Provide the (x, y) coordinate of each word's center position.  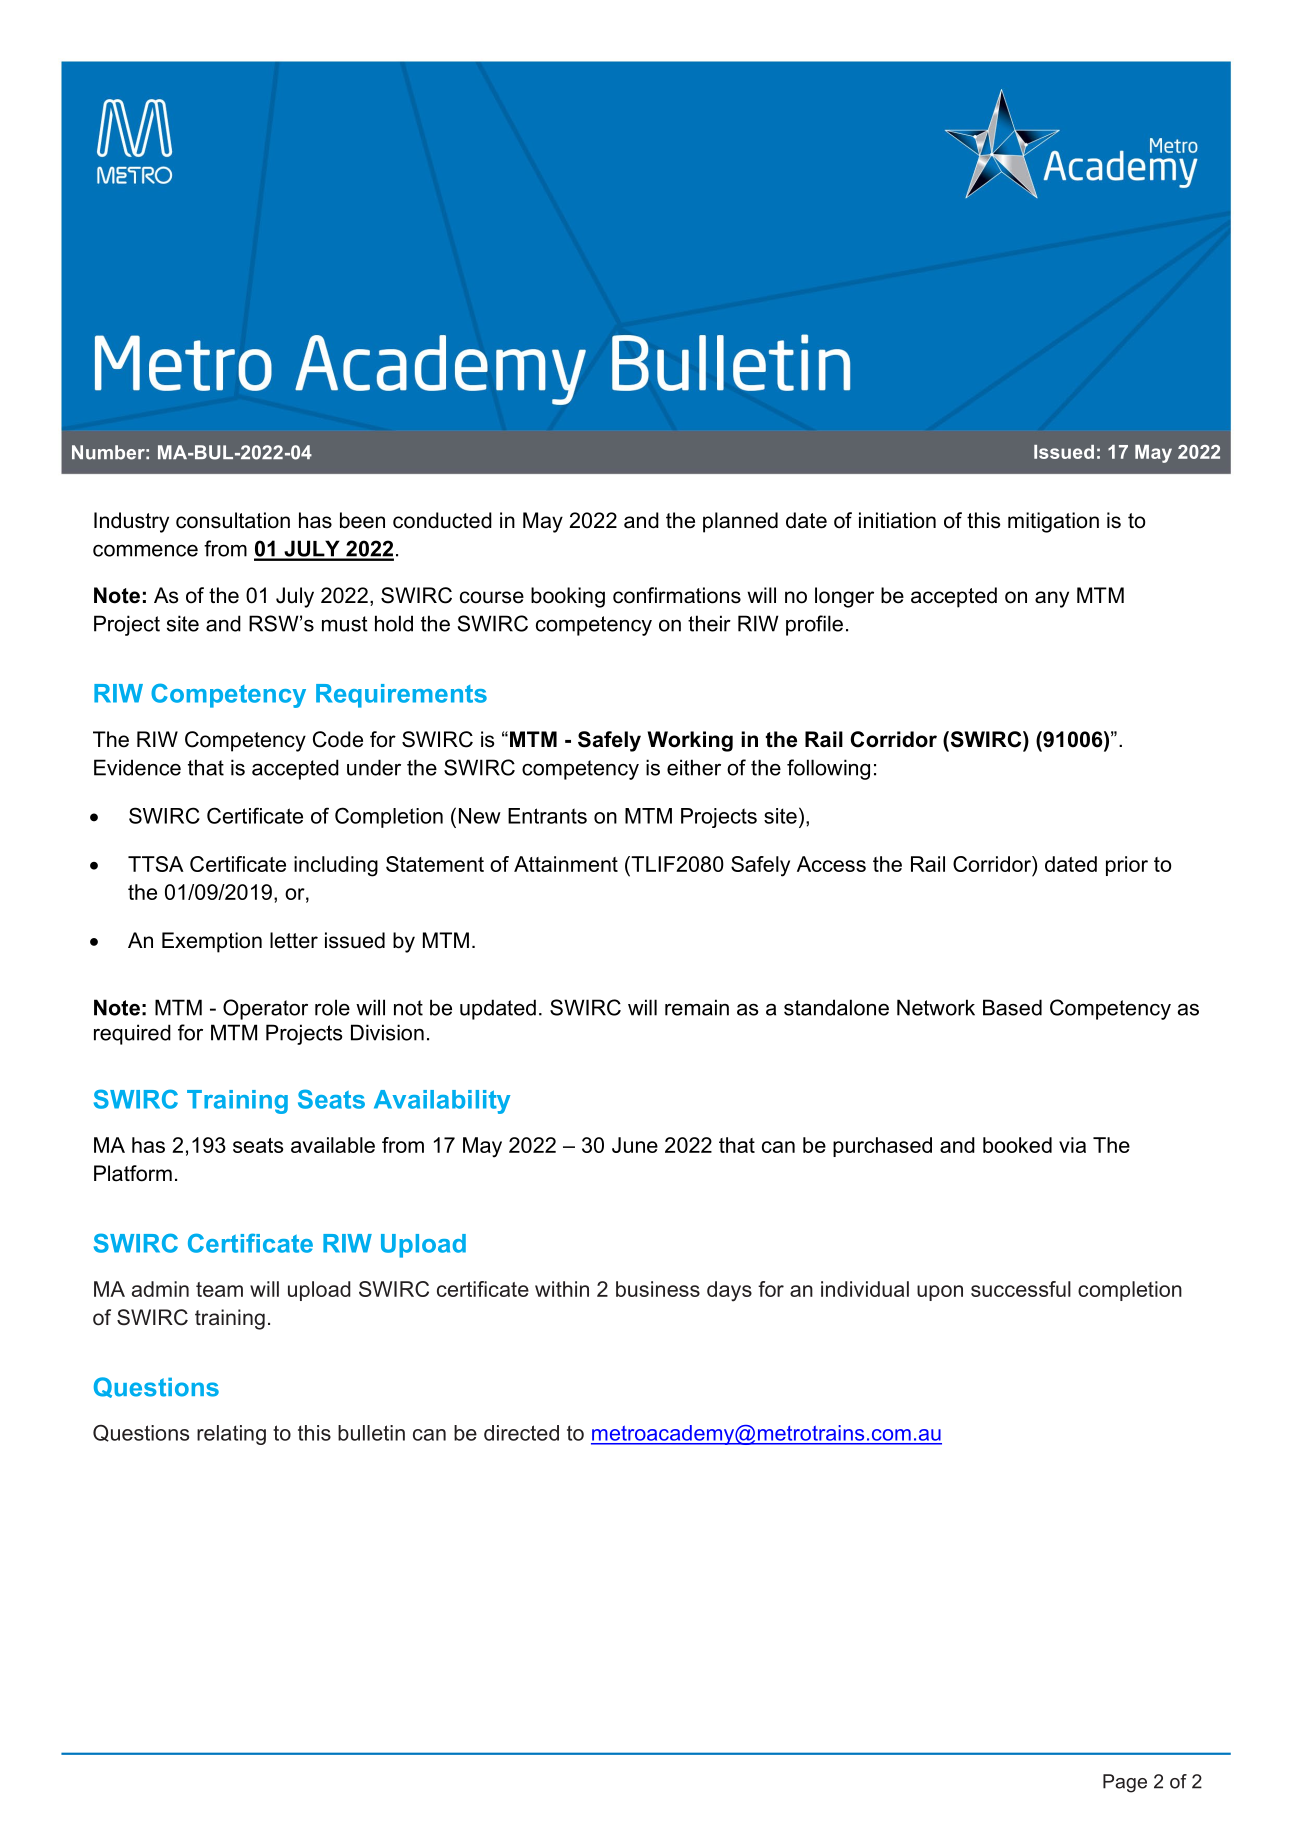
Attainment (566, 864)
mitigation (1053, 522)
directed (521, 1433)
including (336, 866)
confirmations (677, 595)
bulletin (371, 1433)
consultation (233, 520)
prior (1127, 866)
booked (1017, 1145)
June (635, 1145)
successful (1021, 1289)
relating (231, 1435)
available (333, 1145)
